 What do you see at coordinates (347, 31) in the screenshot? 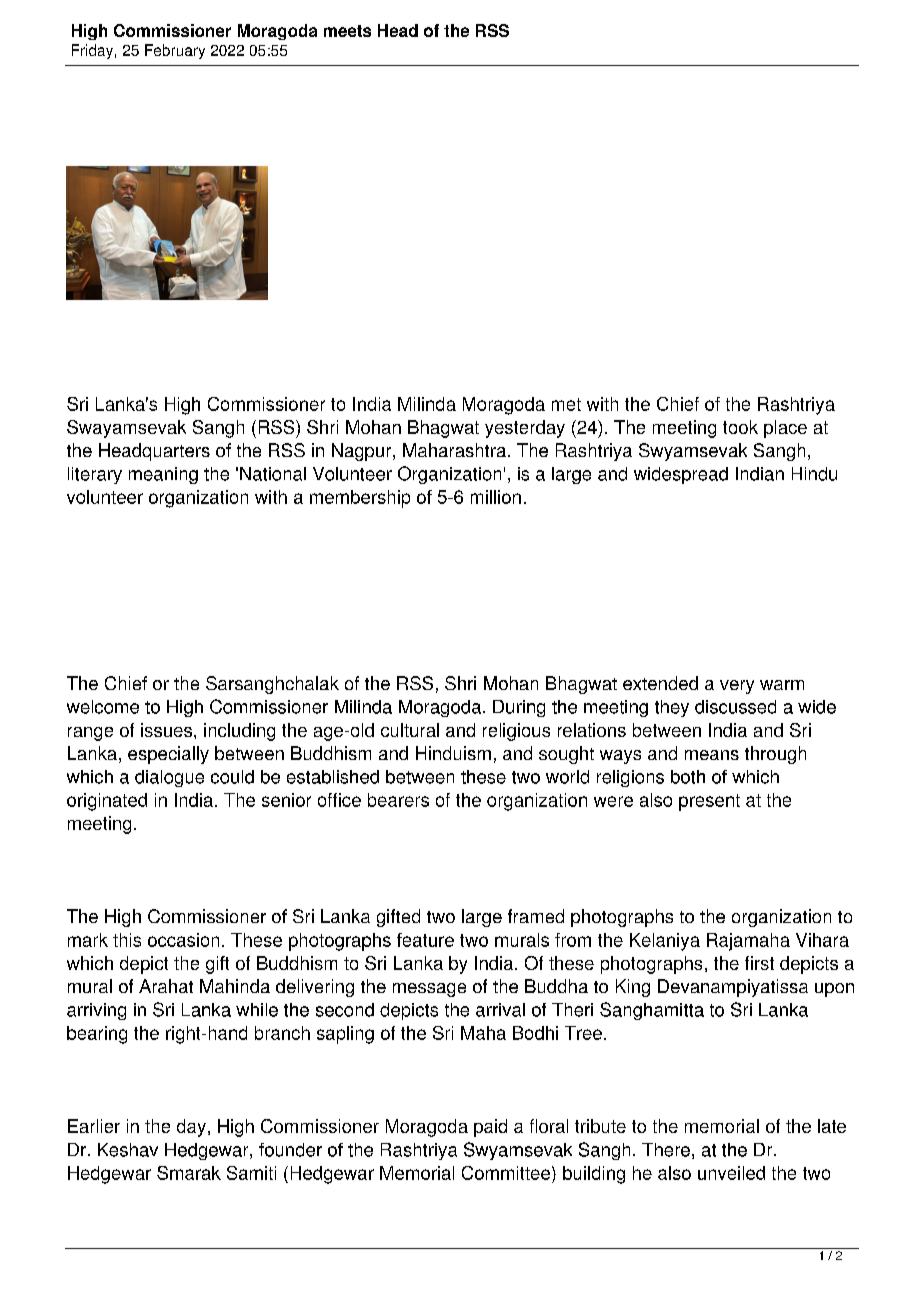
I see `meets` at bounding box center [347, 31].
